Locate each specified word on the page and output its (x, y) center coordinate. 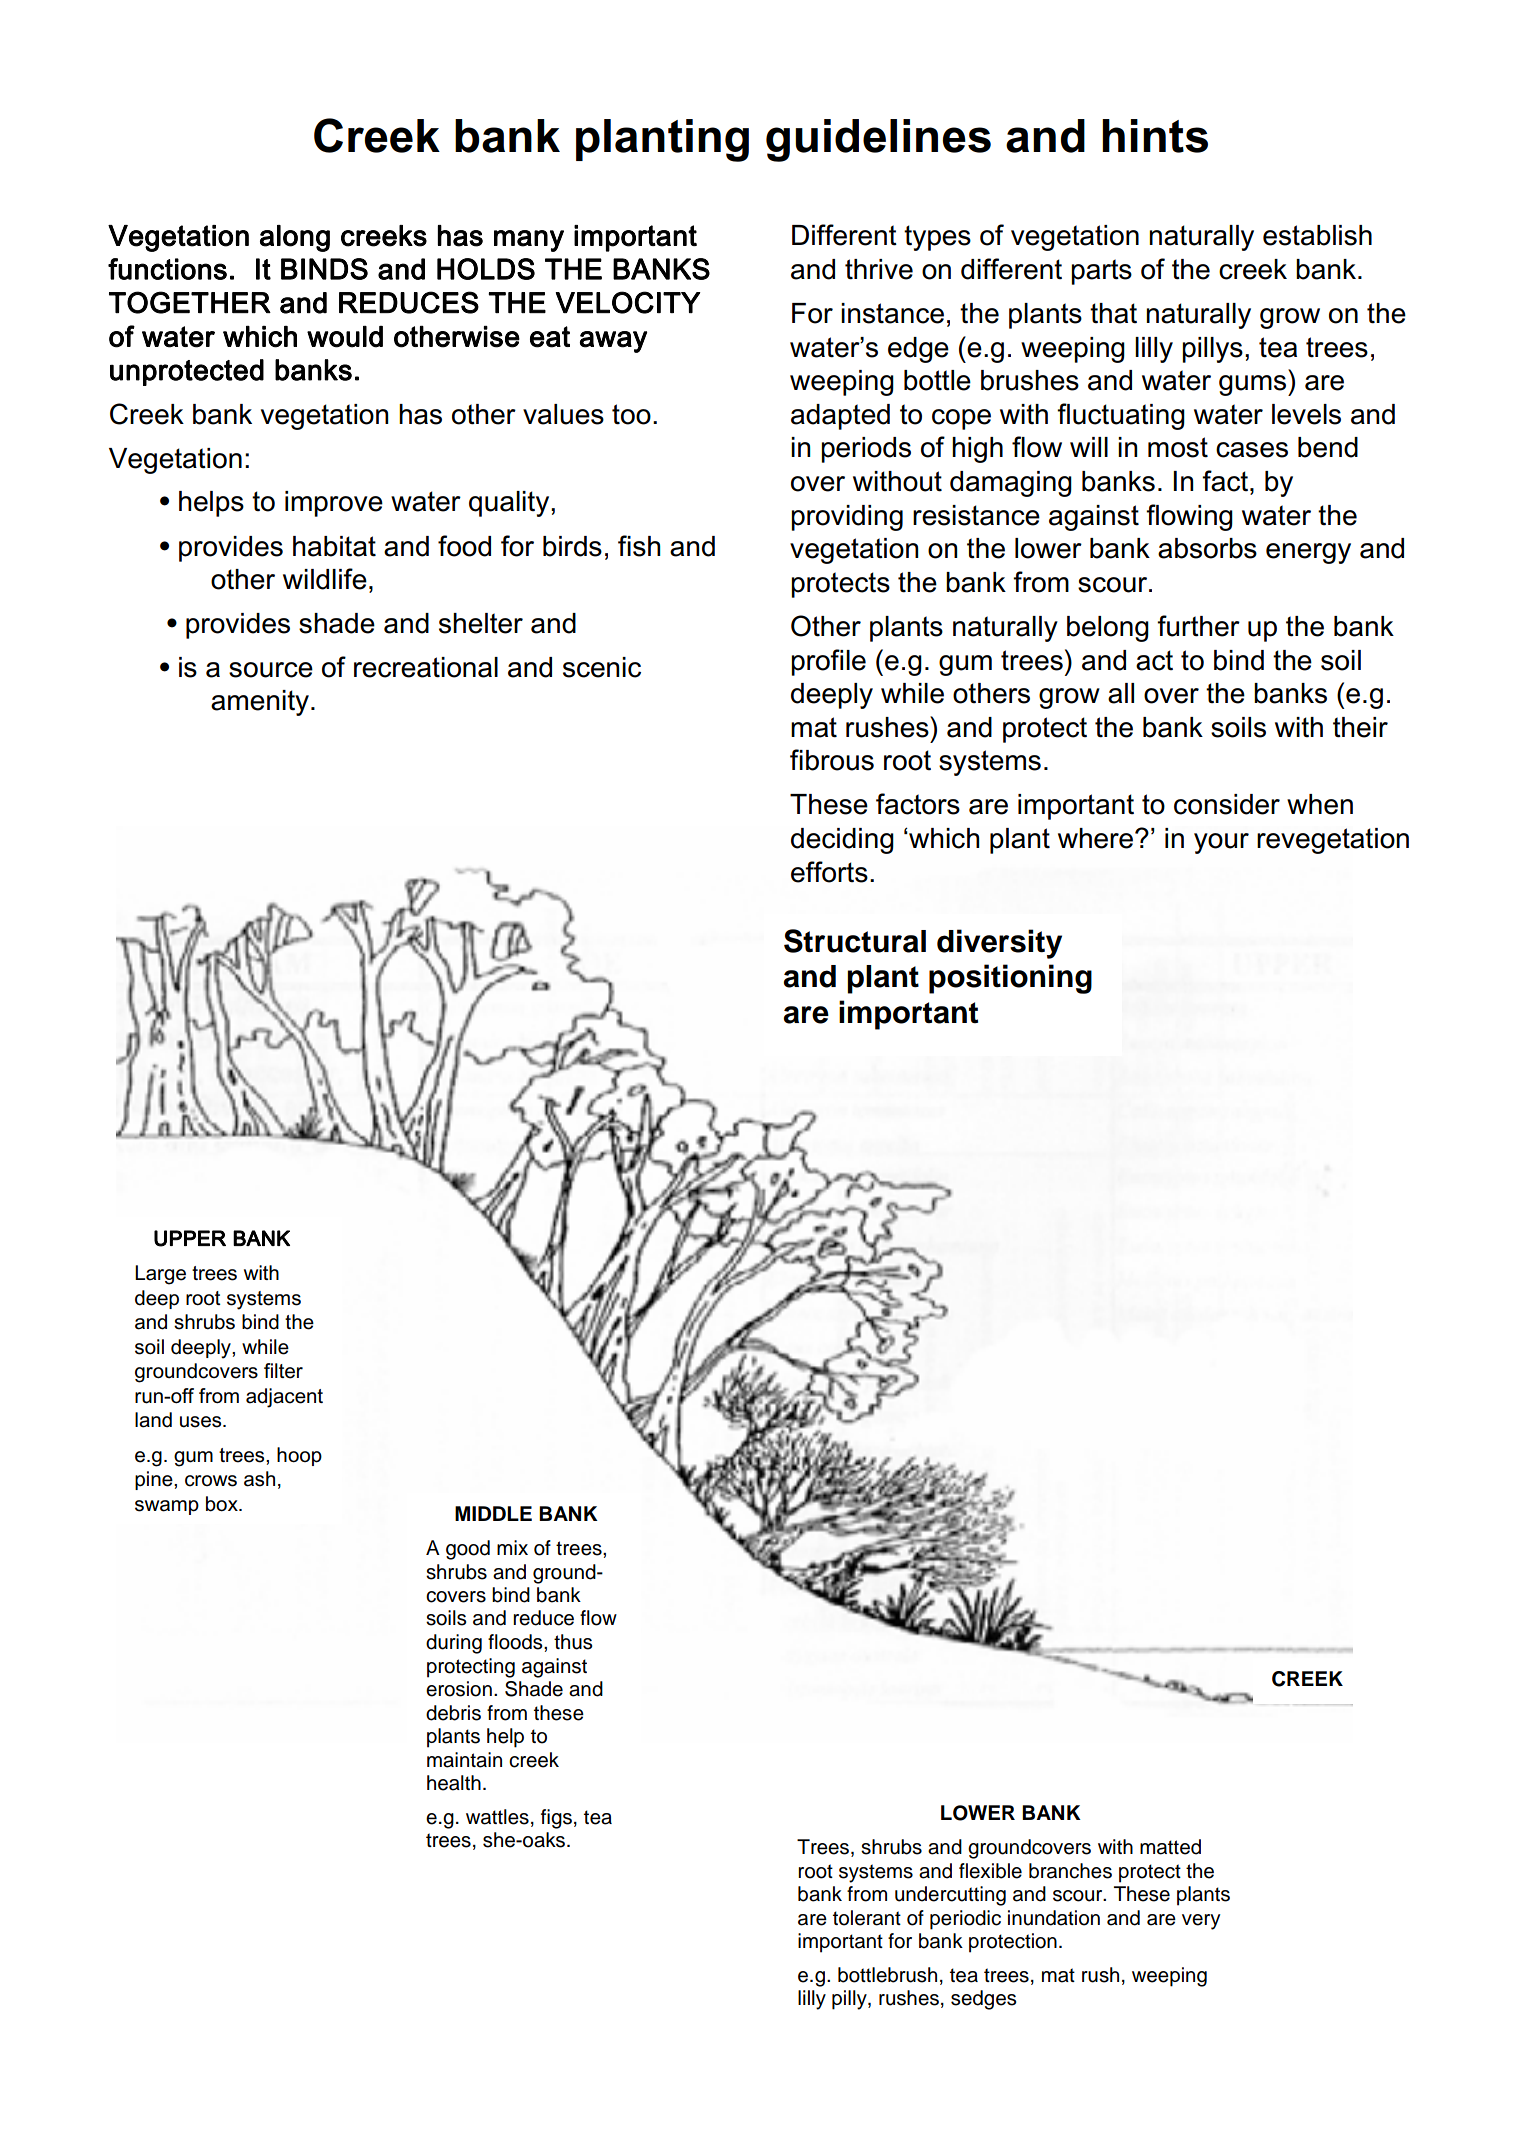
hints (1155, 136)
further (1198, 626)
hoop (299, 1456)
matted (1170, 1847)
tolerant (867, 1918)
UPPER (190, 1238)
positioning (1010, 979)
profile (828, 662)
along (295, 238)
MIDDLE (493, 1513)
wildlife (325, 579)
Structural (855, 941)
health (454, 1783)
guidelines (878, 140)
